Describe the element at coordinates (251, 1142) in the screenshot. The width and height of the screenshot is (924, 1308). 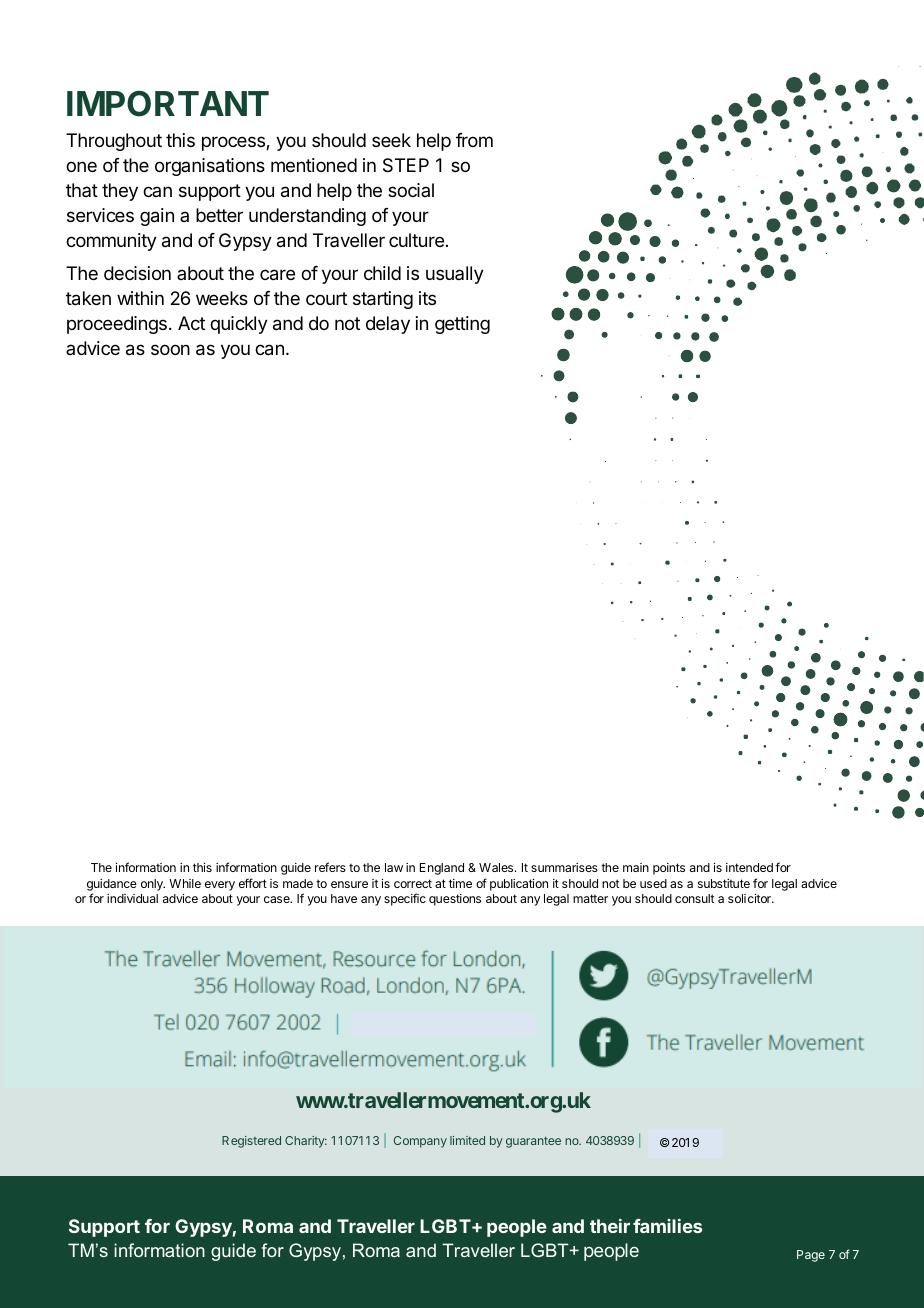
I see `Registered` at that location.
